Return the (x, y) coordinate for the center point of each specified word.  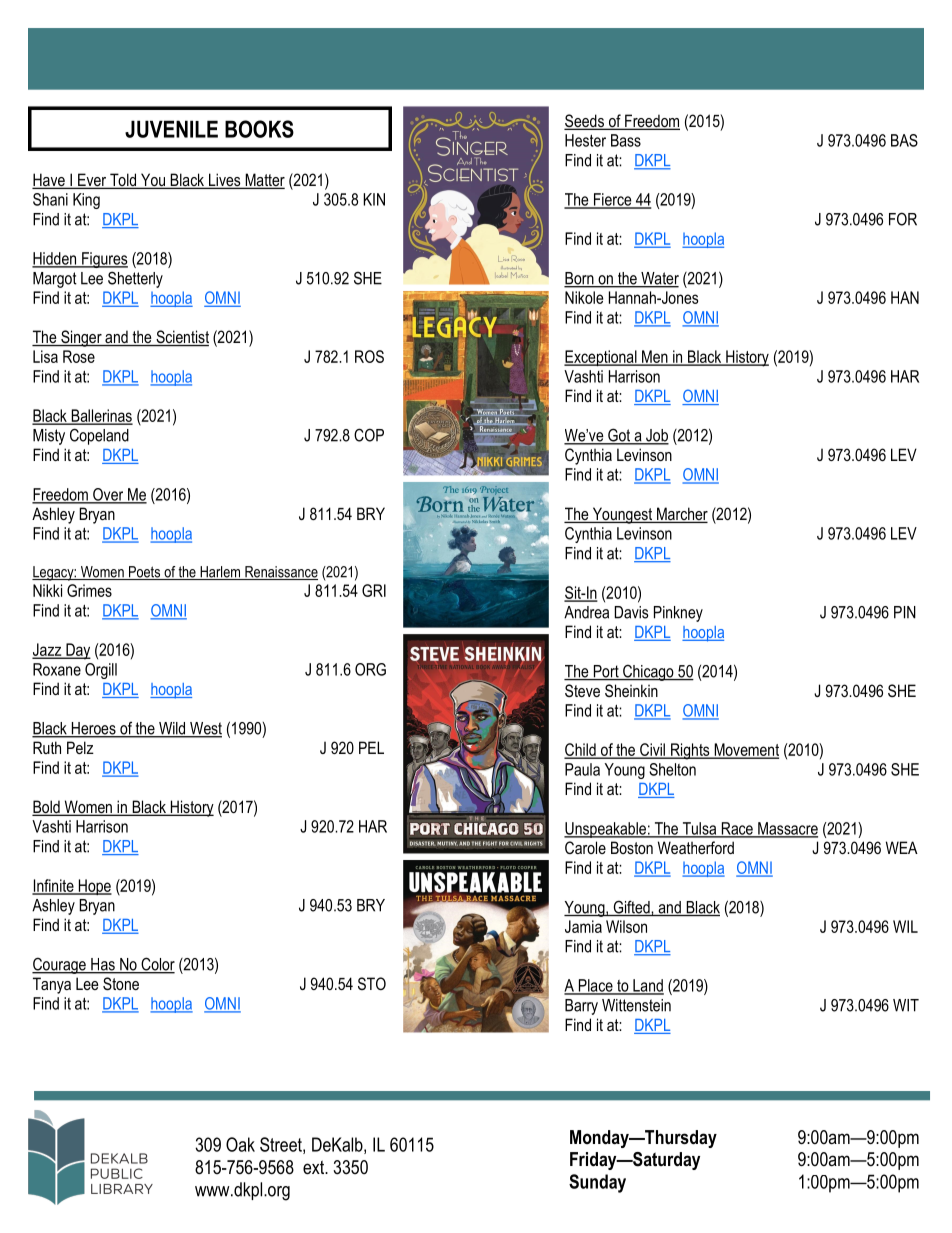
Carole (585, 847)
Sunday (597, 1183)
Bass (626, 140)
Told (123, 181)
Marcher (681, 515)
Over (108, 495)
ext (315, 1167)
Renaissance (280, 573)
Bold (47, 808)
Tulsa (699, 829)
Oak (240, 1144)
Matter (264, 181)
